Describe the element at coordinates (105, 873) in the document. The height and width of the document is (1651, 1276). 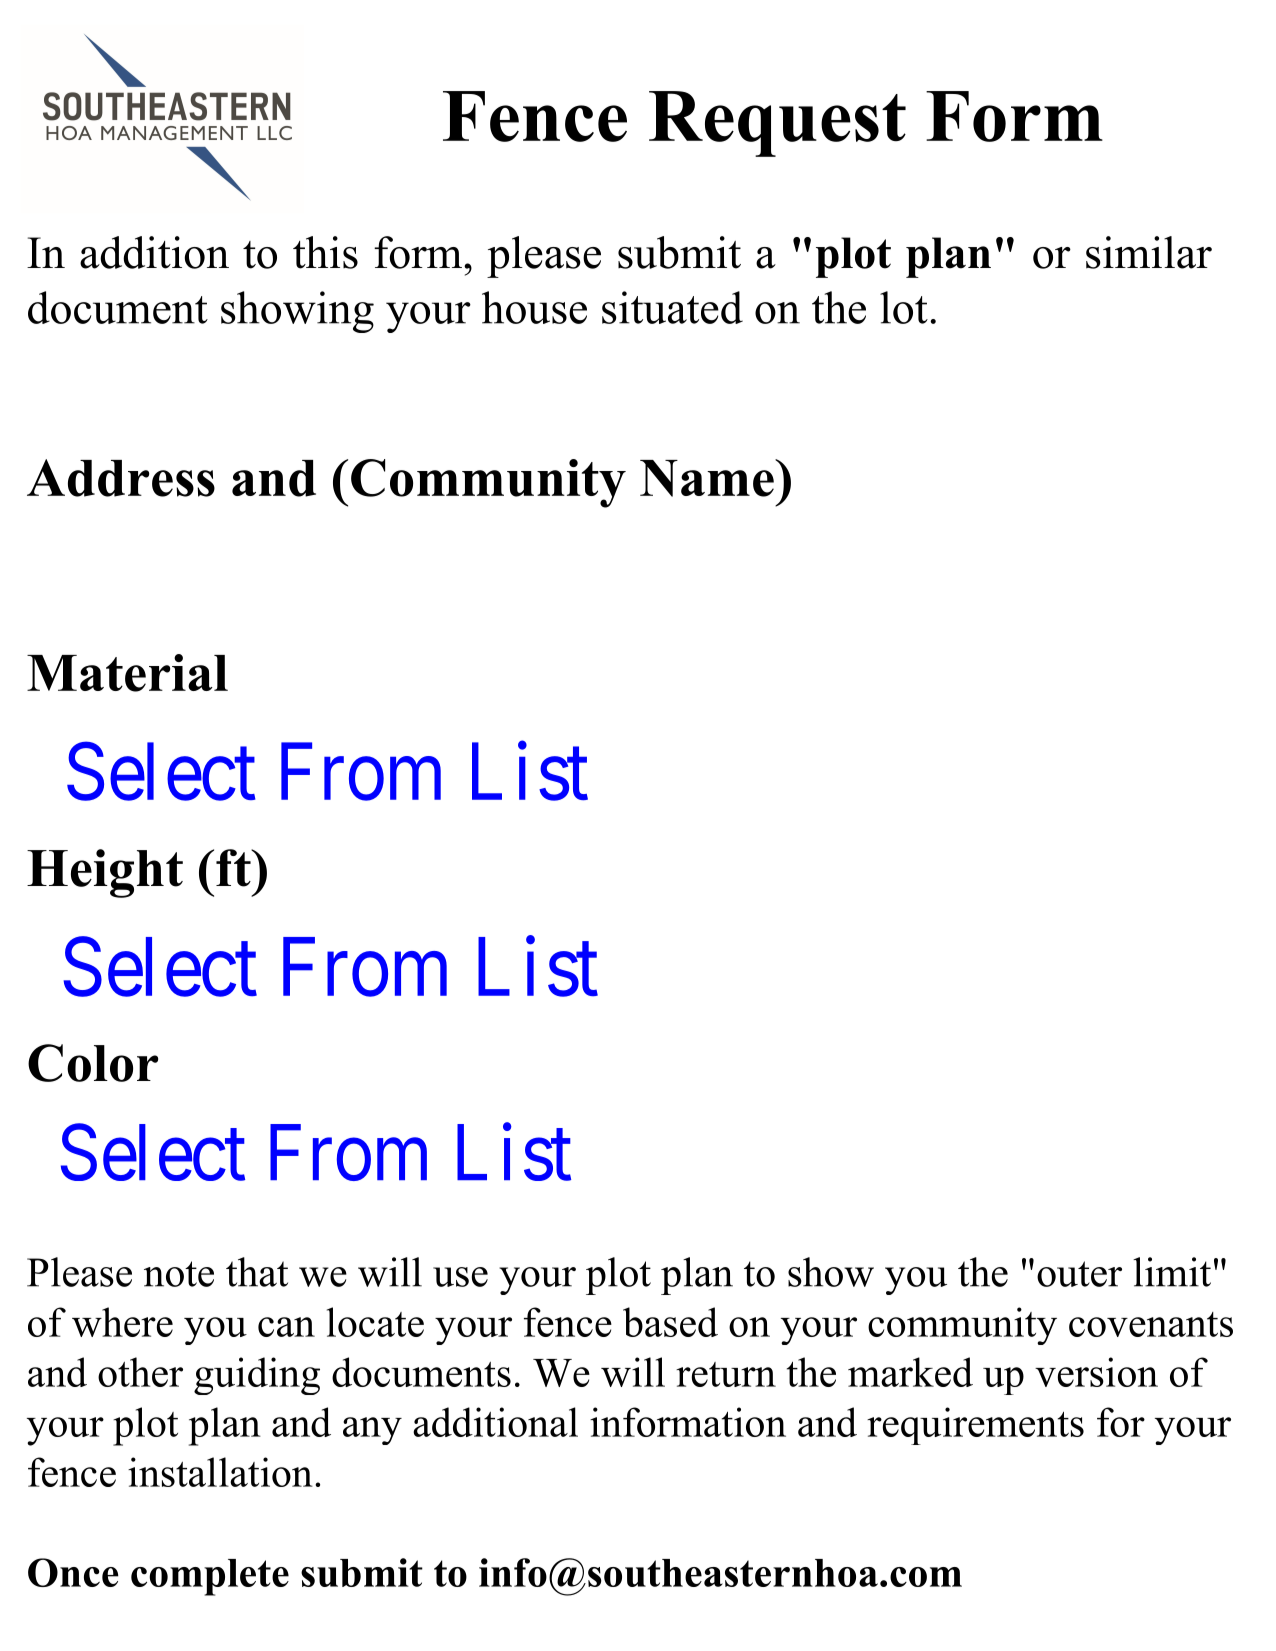
I see `Height` at that location.
